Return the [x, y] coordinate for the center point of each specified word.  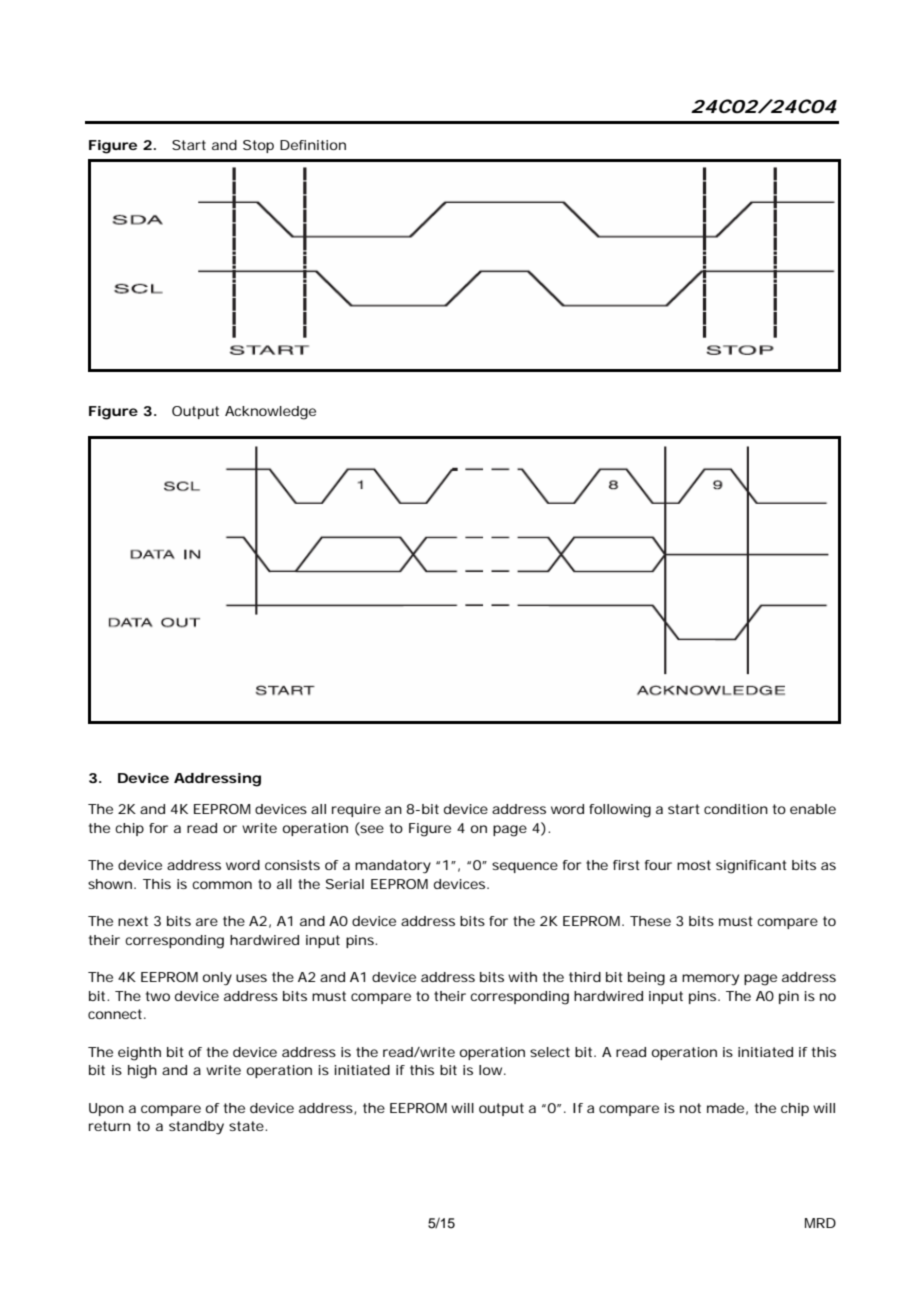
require [356, 810]
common [222, 885]
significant [751, 867]
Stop [258, 146]
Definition [313, 145]
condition [736, 809]
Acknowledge [270, 413]
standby [196, 1128]
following [620, 811]
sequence [525, 867]
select [550, 1052]
